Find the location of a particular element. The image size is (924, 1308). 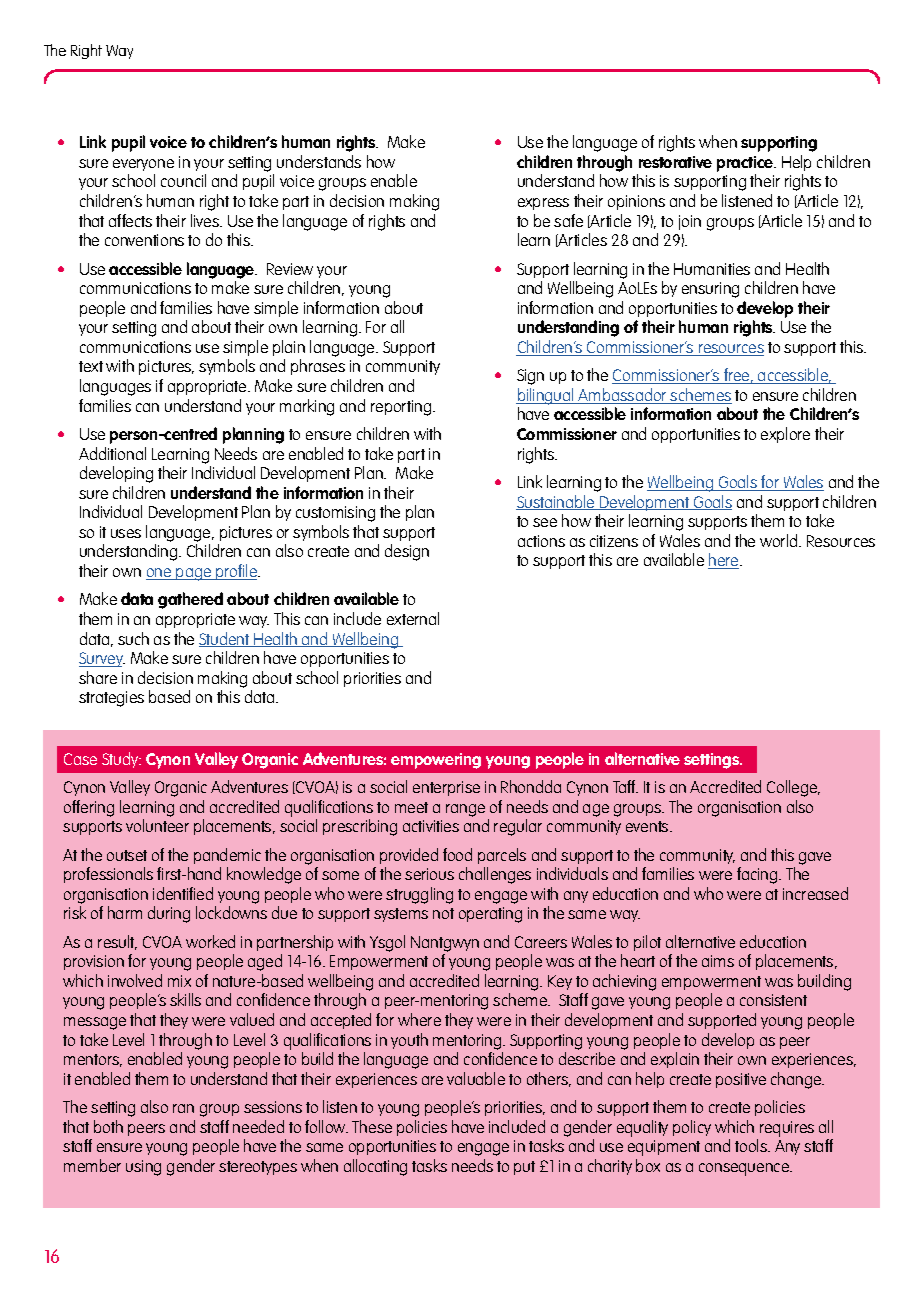

practice is located at coordinates (746, 164).
